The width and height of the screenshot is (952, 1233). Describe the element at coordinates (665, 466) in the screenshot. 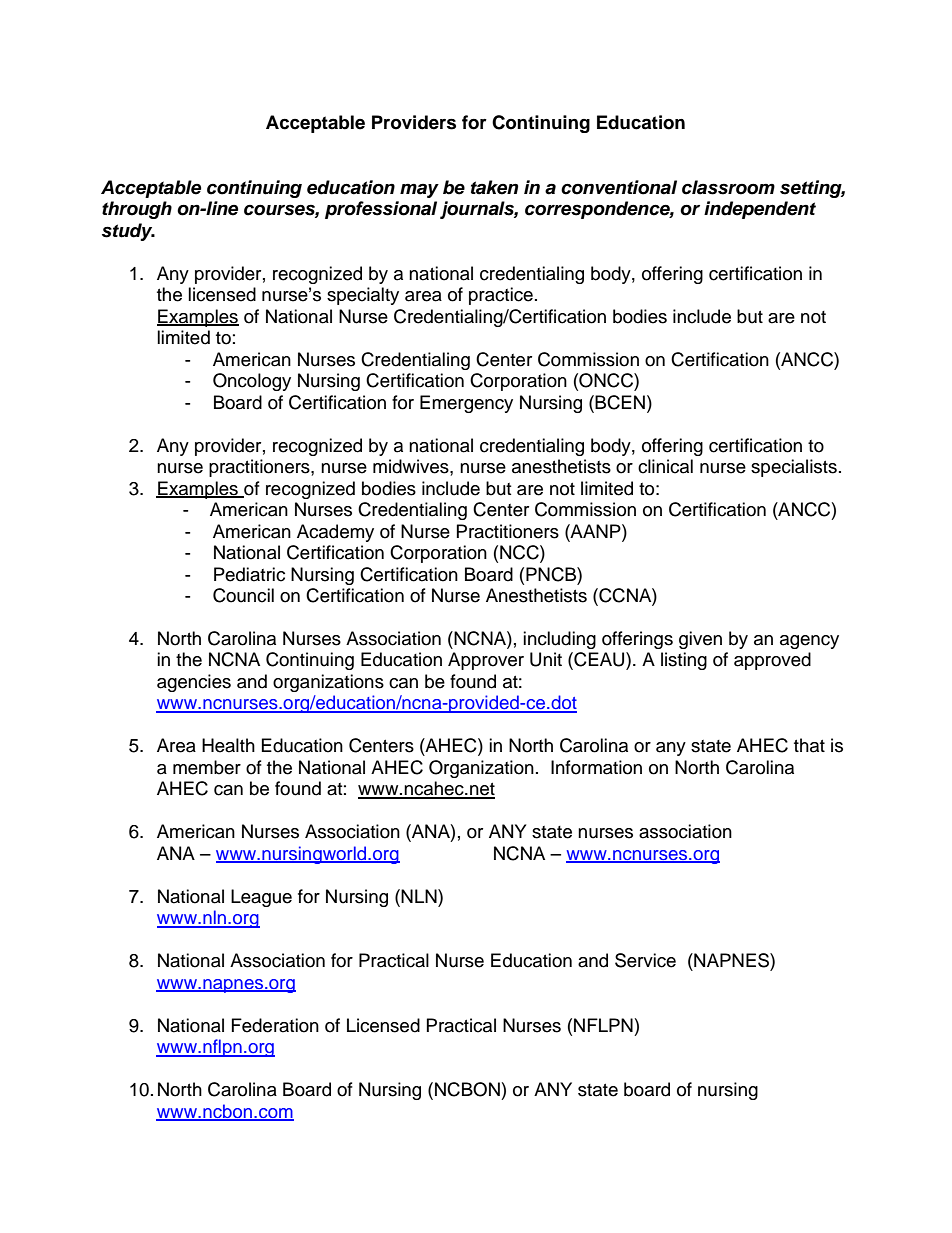

I see `clinical` at that location.
